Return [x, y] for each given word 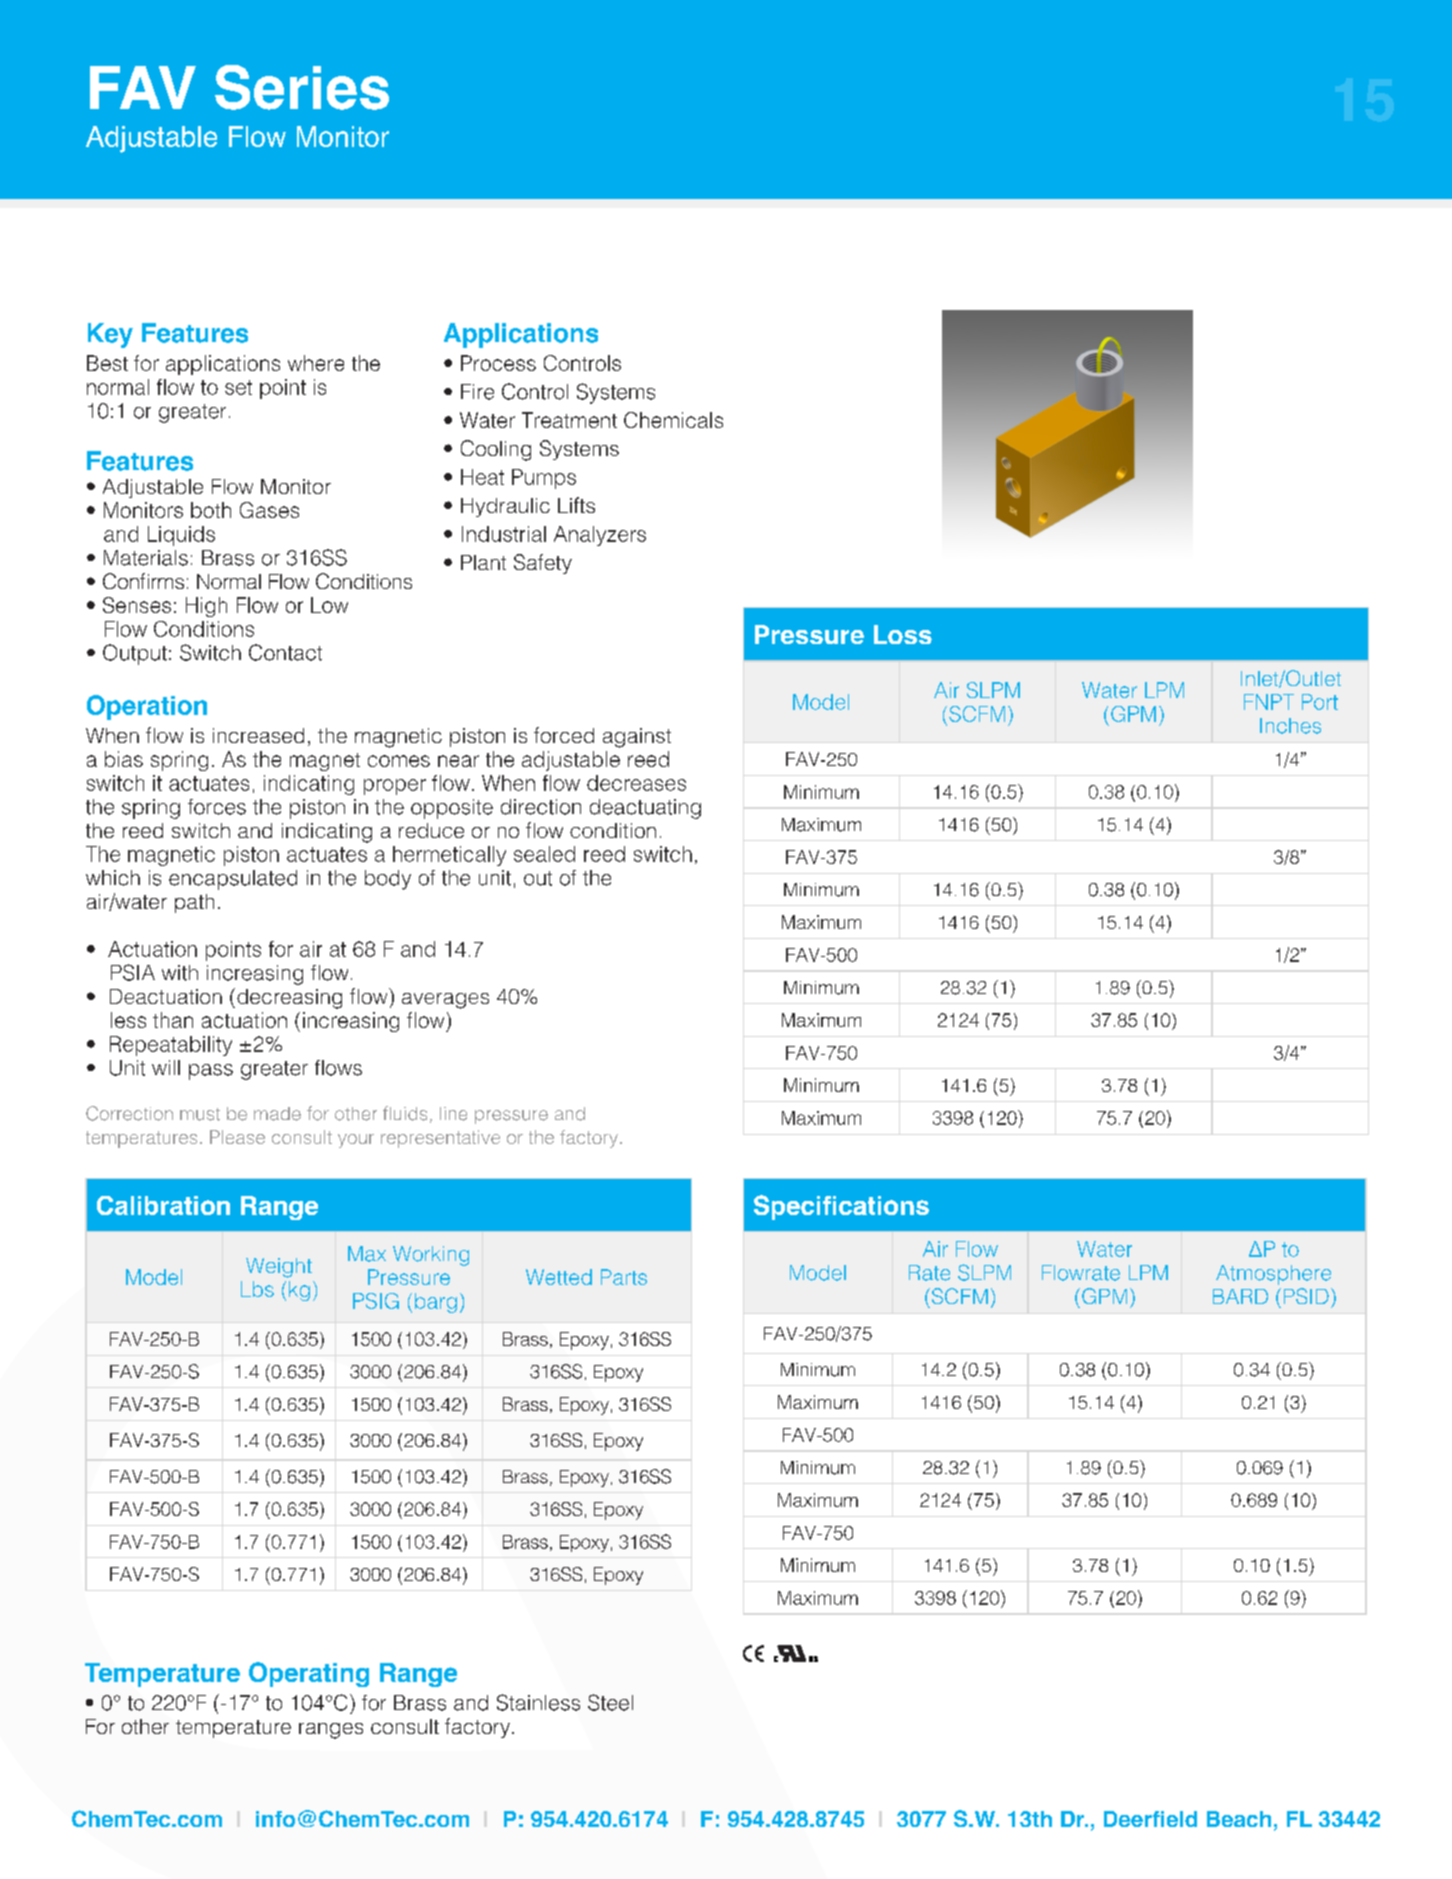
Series [302, 87]
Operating [309, 1674]
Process [498, 363]
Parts [624, 1277]
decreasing [289, 999]
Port [1320, 702]
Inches [1290, 726]
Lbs [257, 1289]
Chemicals [673, 420]
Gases [269, 510]
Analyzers [600, 536]
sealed [544, 854]
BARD [1240, 1296]
